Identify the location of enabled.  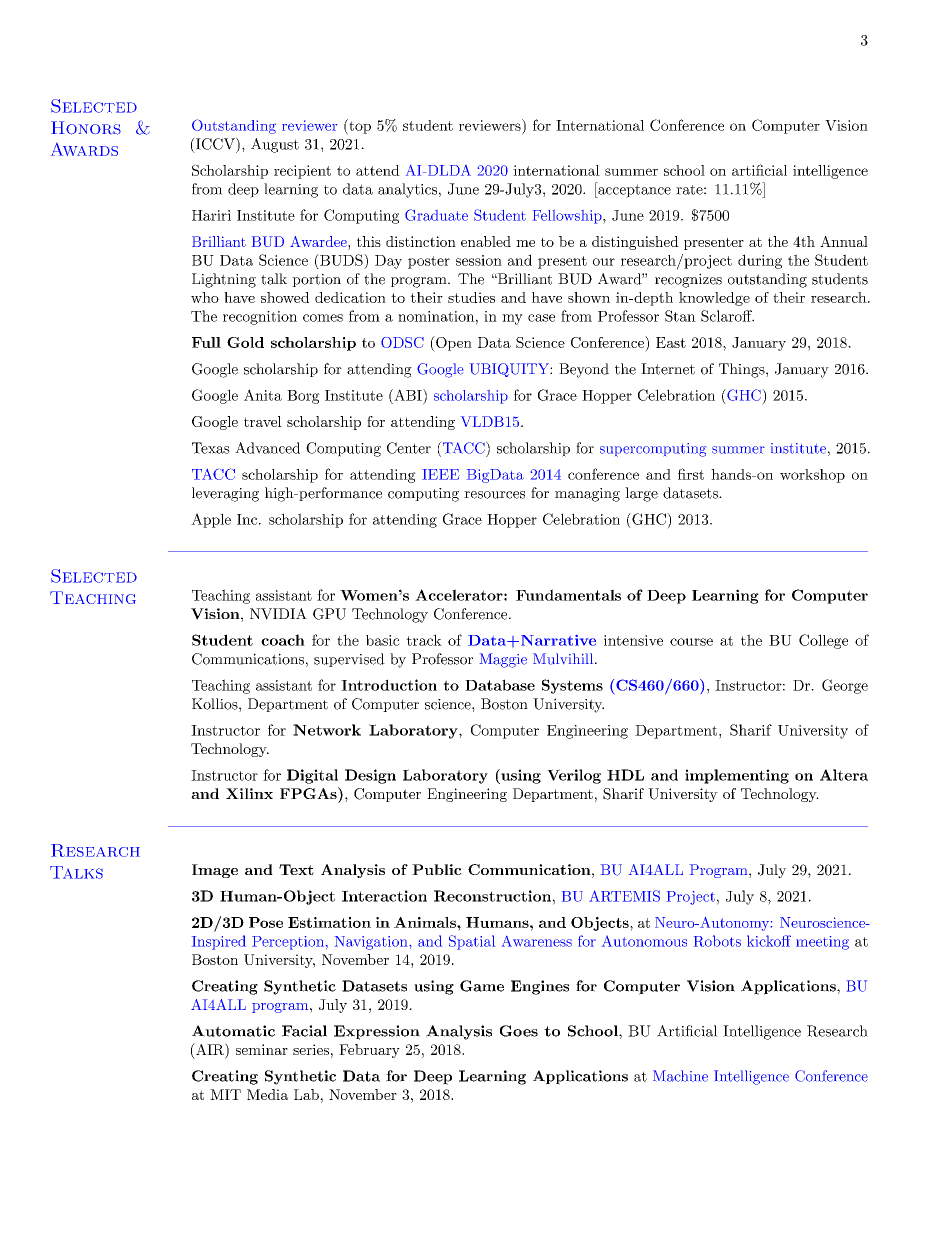
(486, 241).
